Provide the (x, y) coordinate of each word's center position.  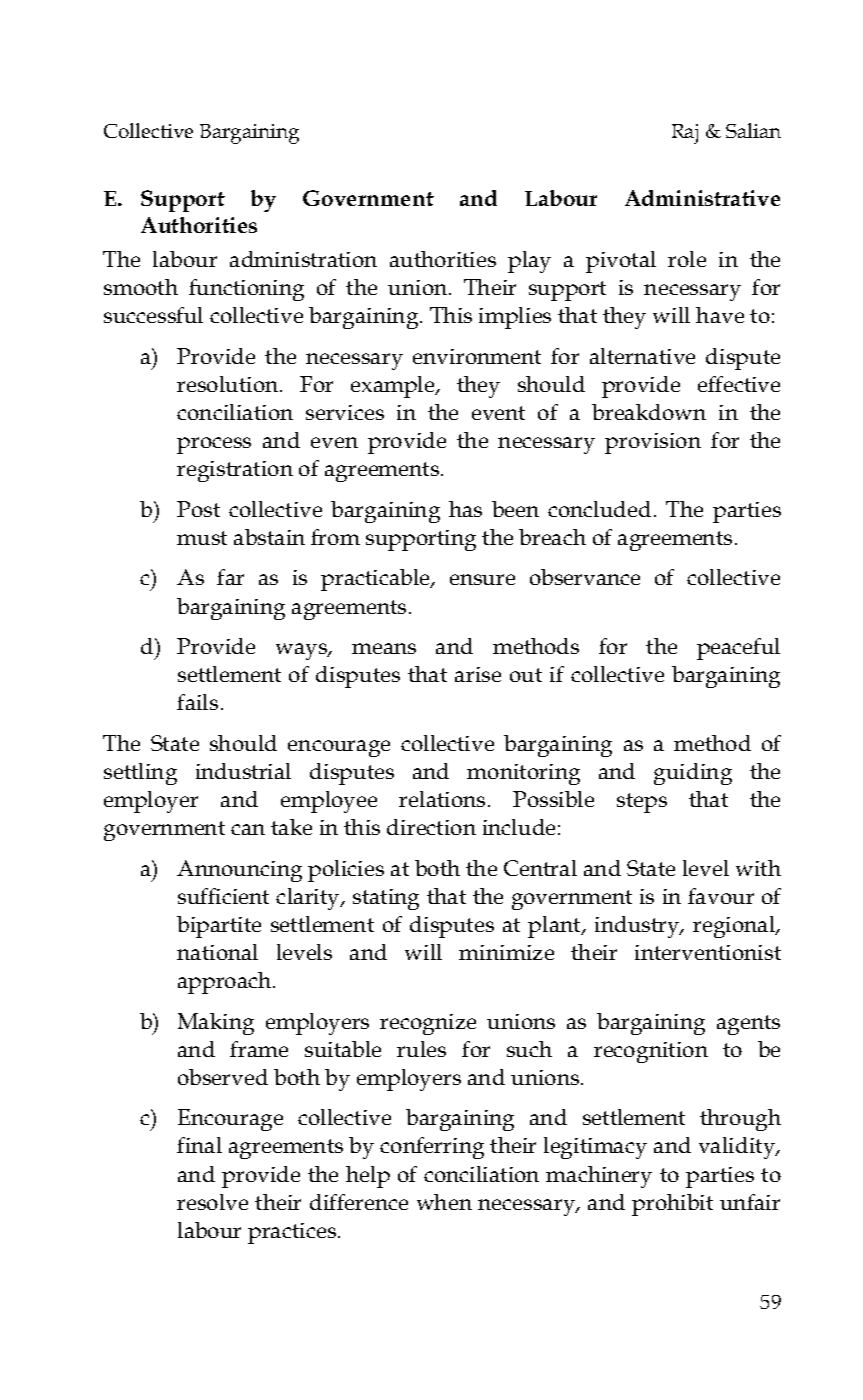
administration (303, 259)
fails (197, 702)
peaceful (738, 649)
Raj (685, 134)
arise (478, 674)
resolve (212, 1202)
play (529, 262)
